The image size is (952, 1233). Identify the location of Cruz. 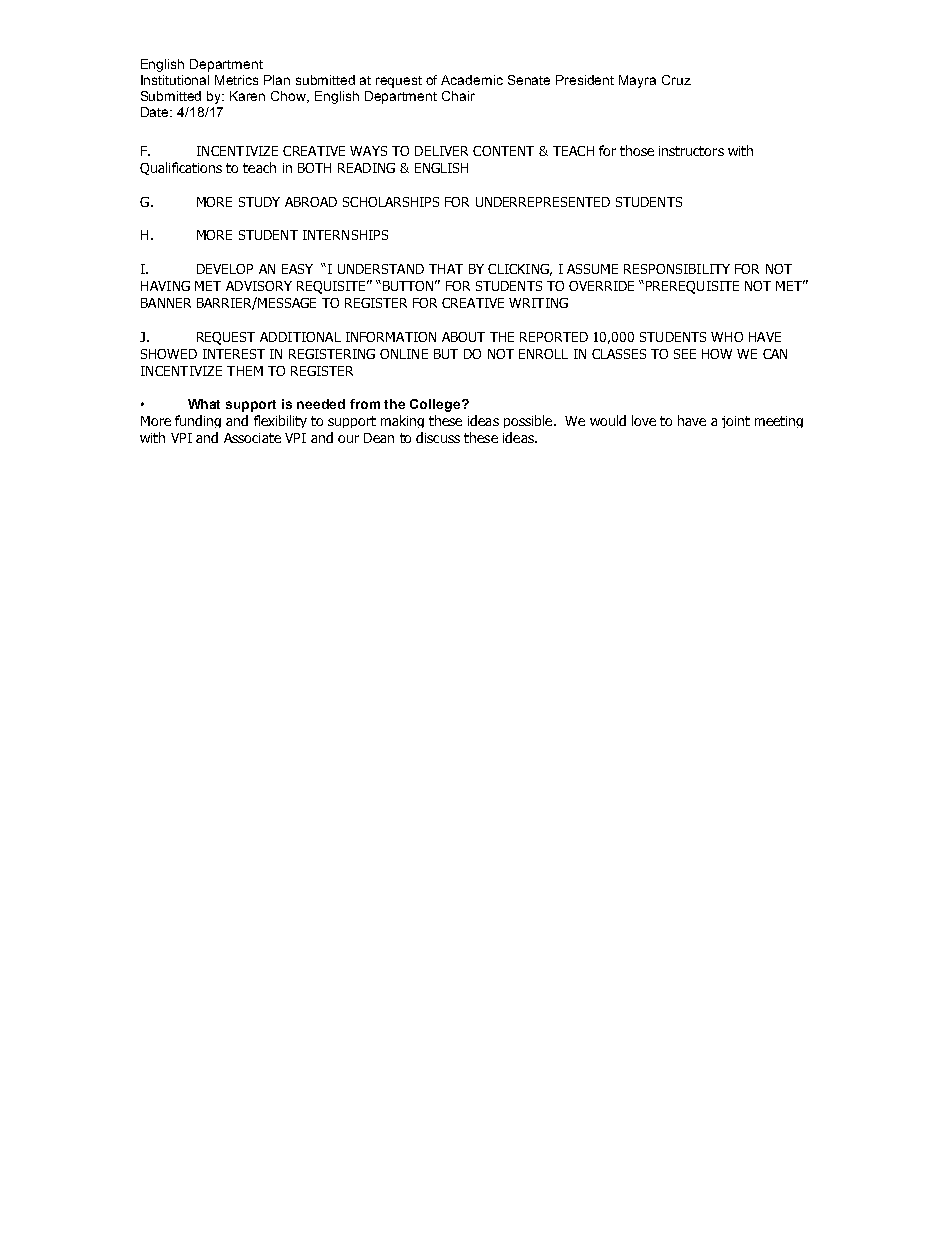
(676, 80).
